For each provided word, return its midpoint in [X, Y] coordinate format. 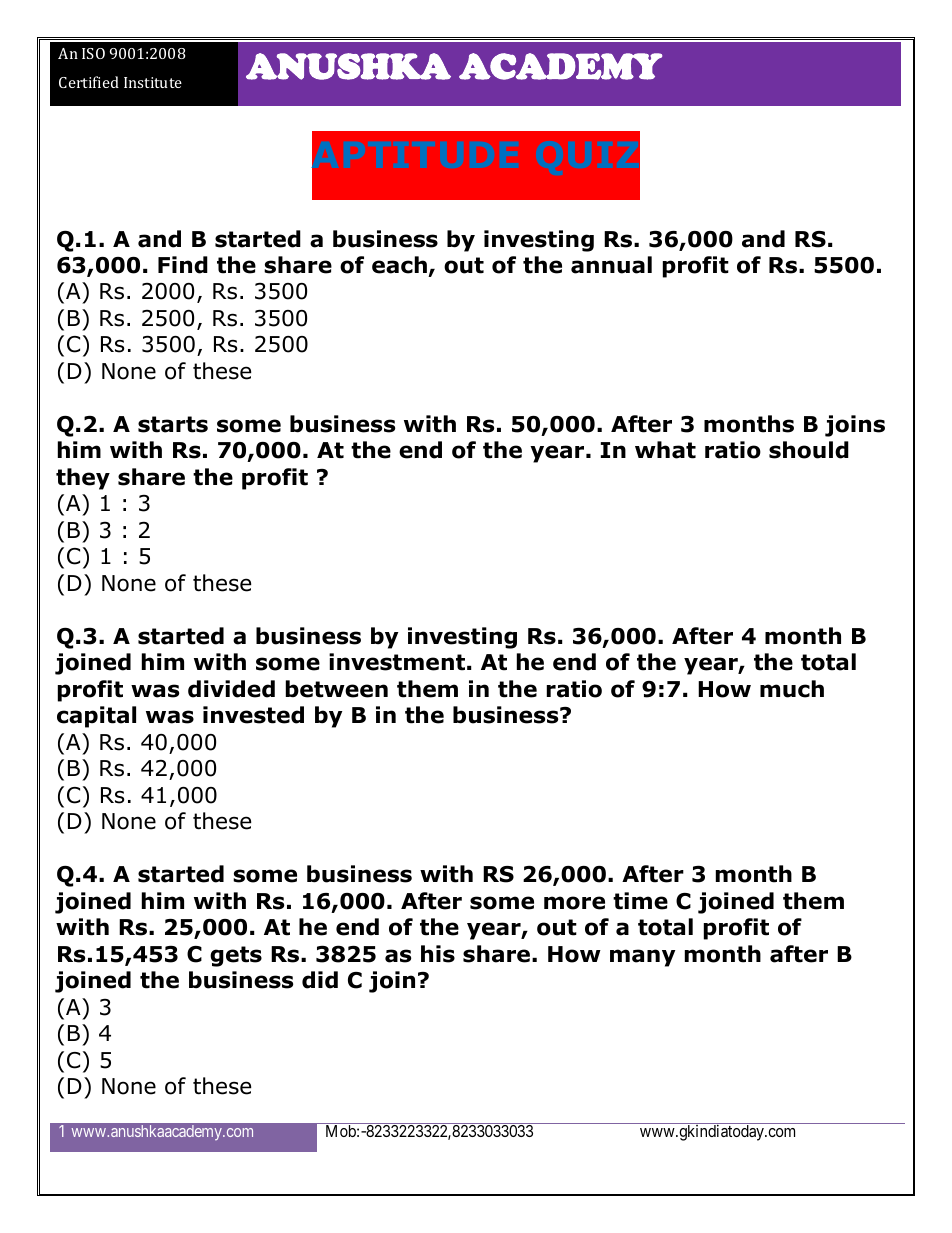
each [399, 265]
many [642, 958]
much [792, 689]
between [337, 689]
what [665, 450]
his [438, 954]
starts [173, 424]
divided [231, 689]
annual [611, 265]
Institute [153, 82]
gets [236, 956]
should [809, 450]
